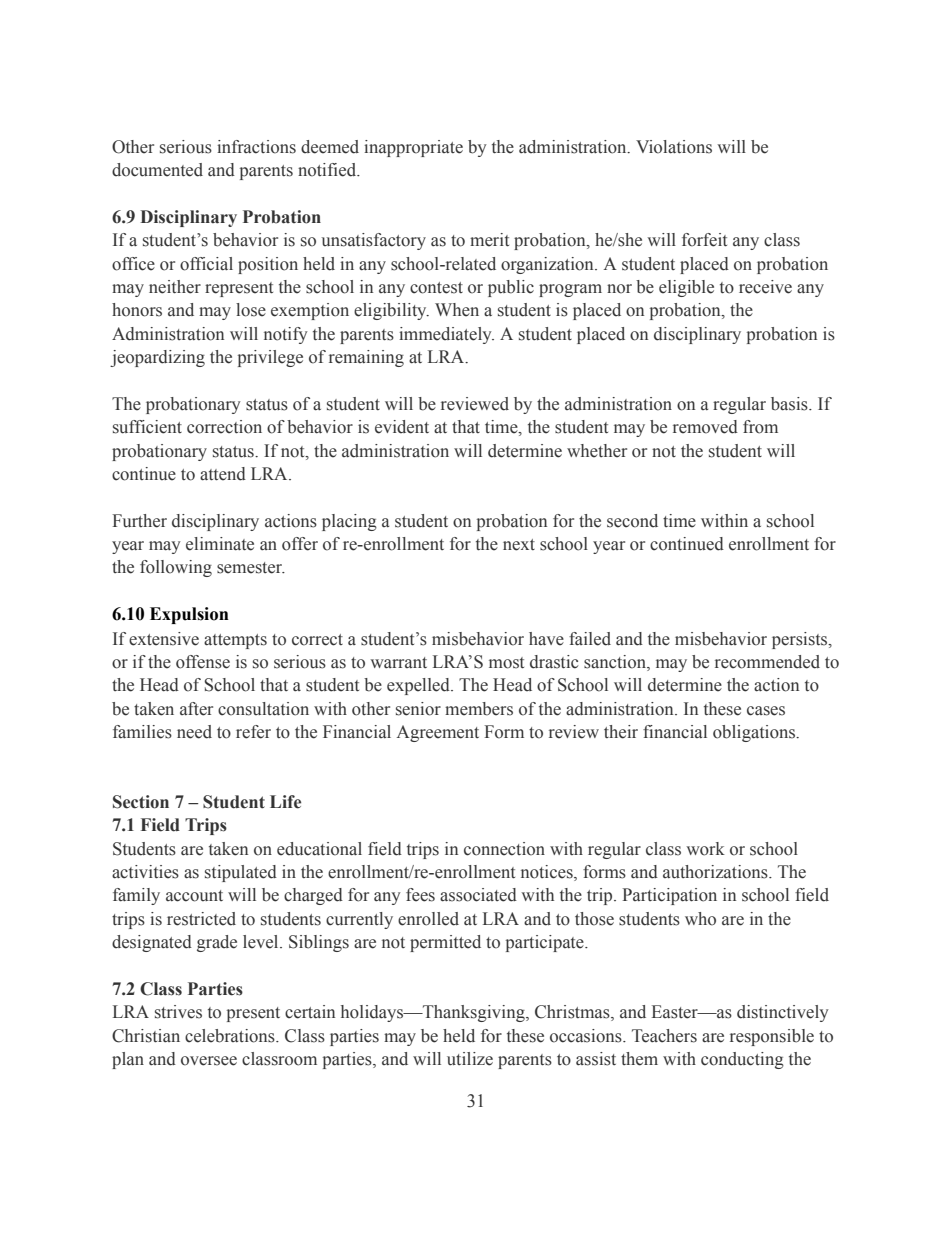 The image size is (952, 1233). What do you see at coordinates (413, 148) in the screenshot?
I see `inappropriate` at bounding box center [413, 148].
